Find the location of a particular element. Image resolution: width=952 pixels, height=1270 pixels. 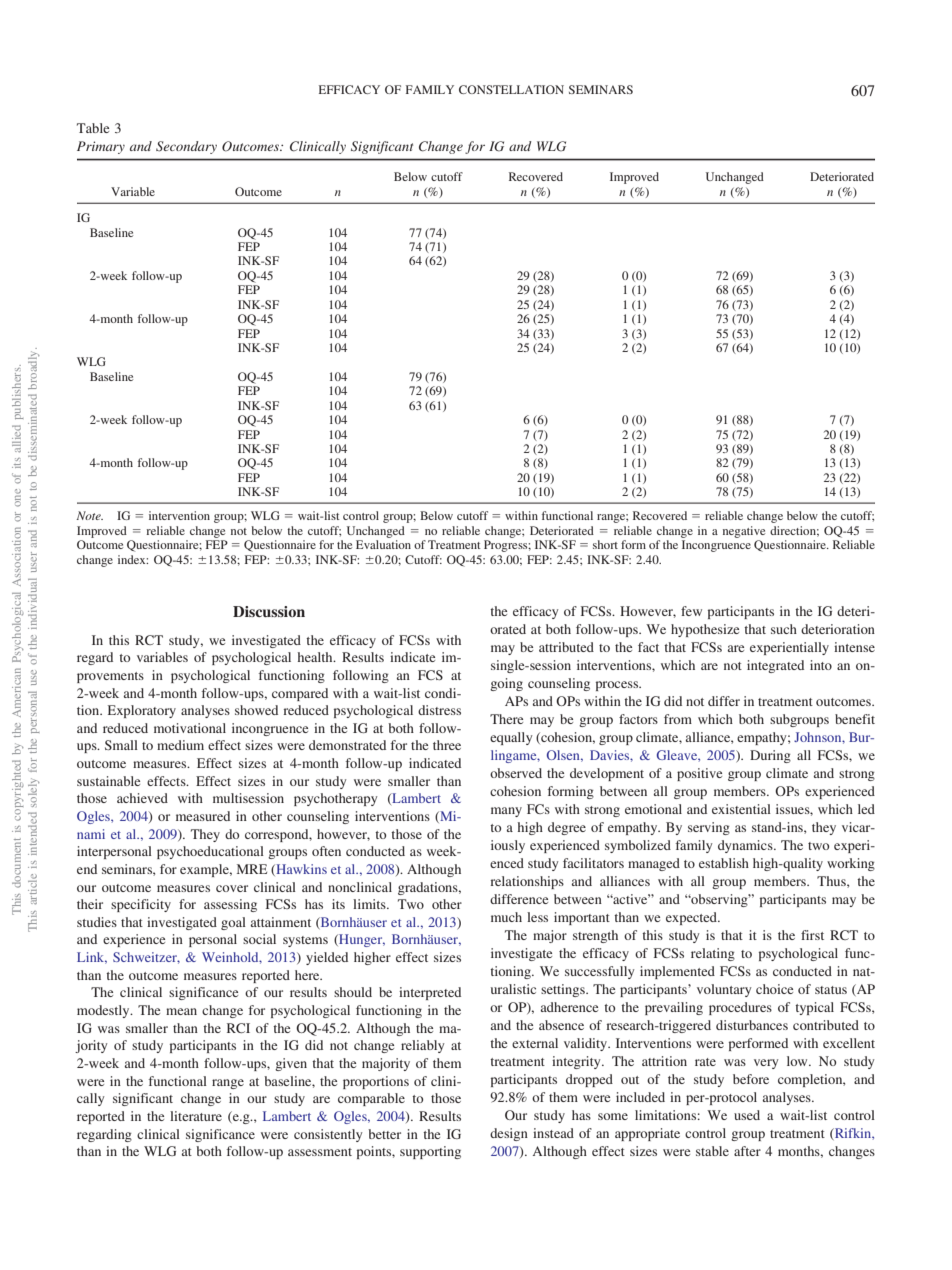

Secondary is located at coordinates (186, 147).
